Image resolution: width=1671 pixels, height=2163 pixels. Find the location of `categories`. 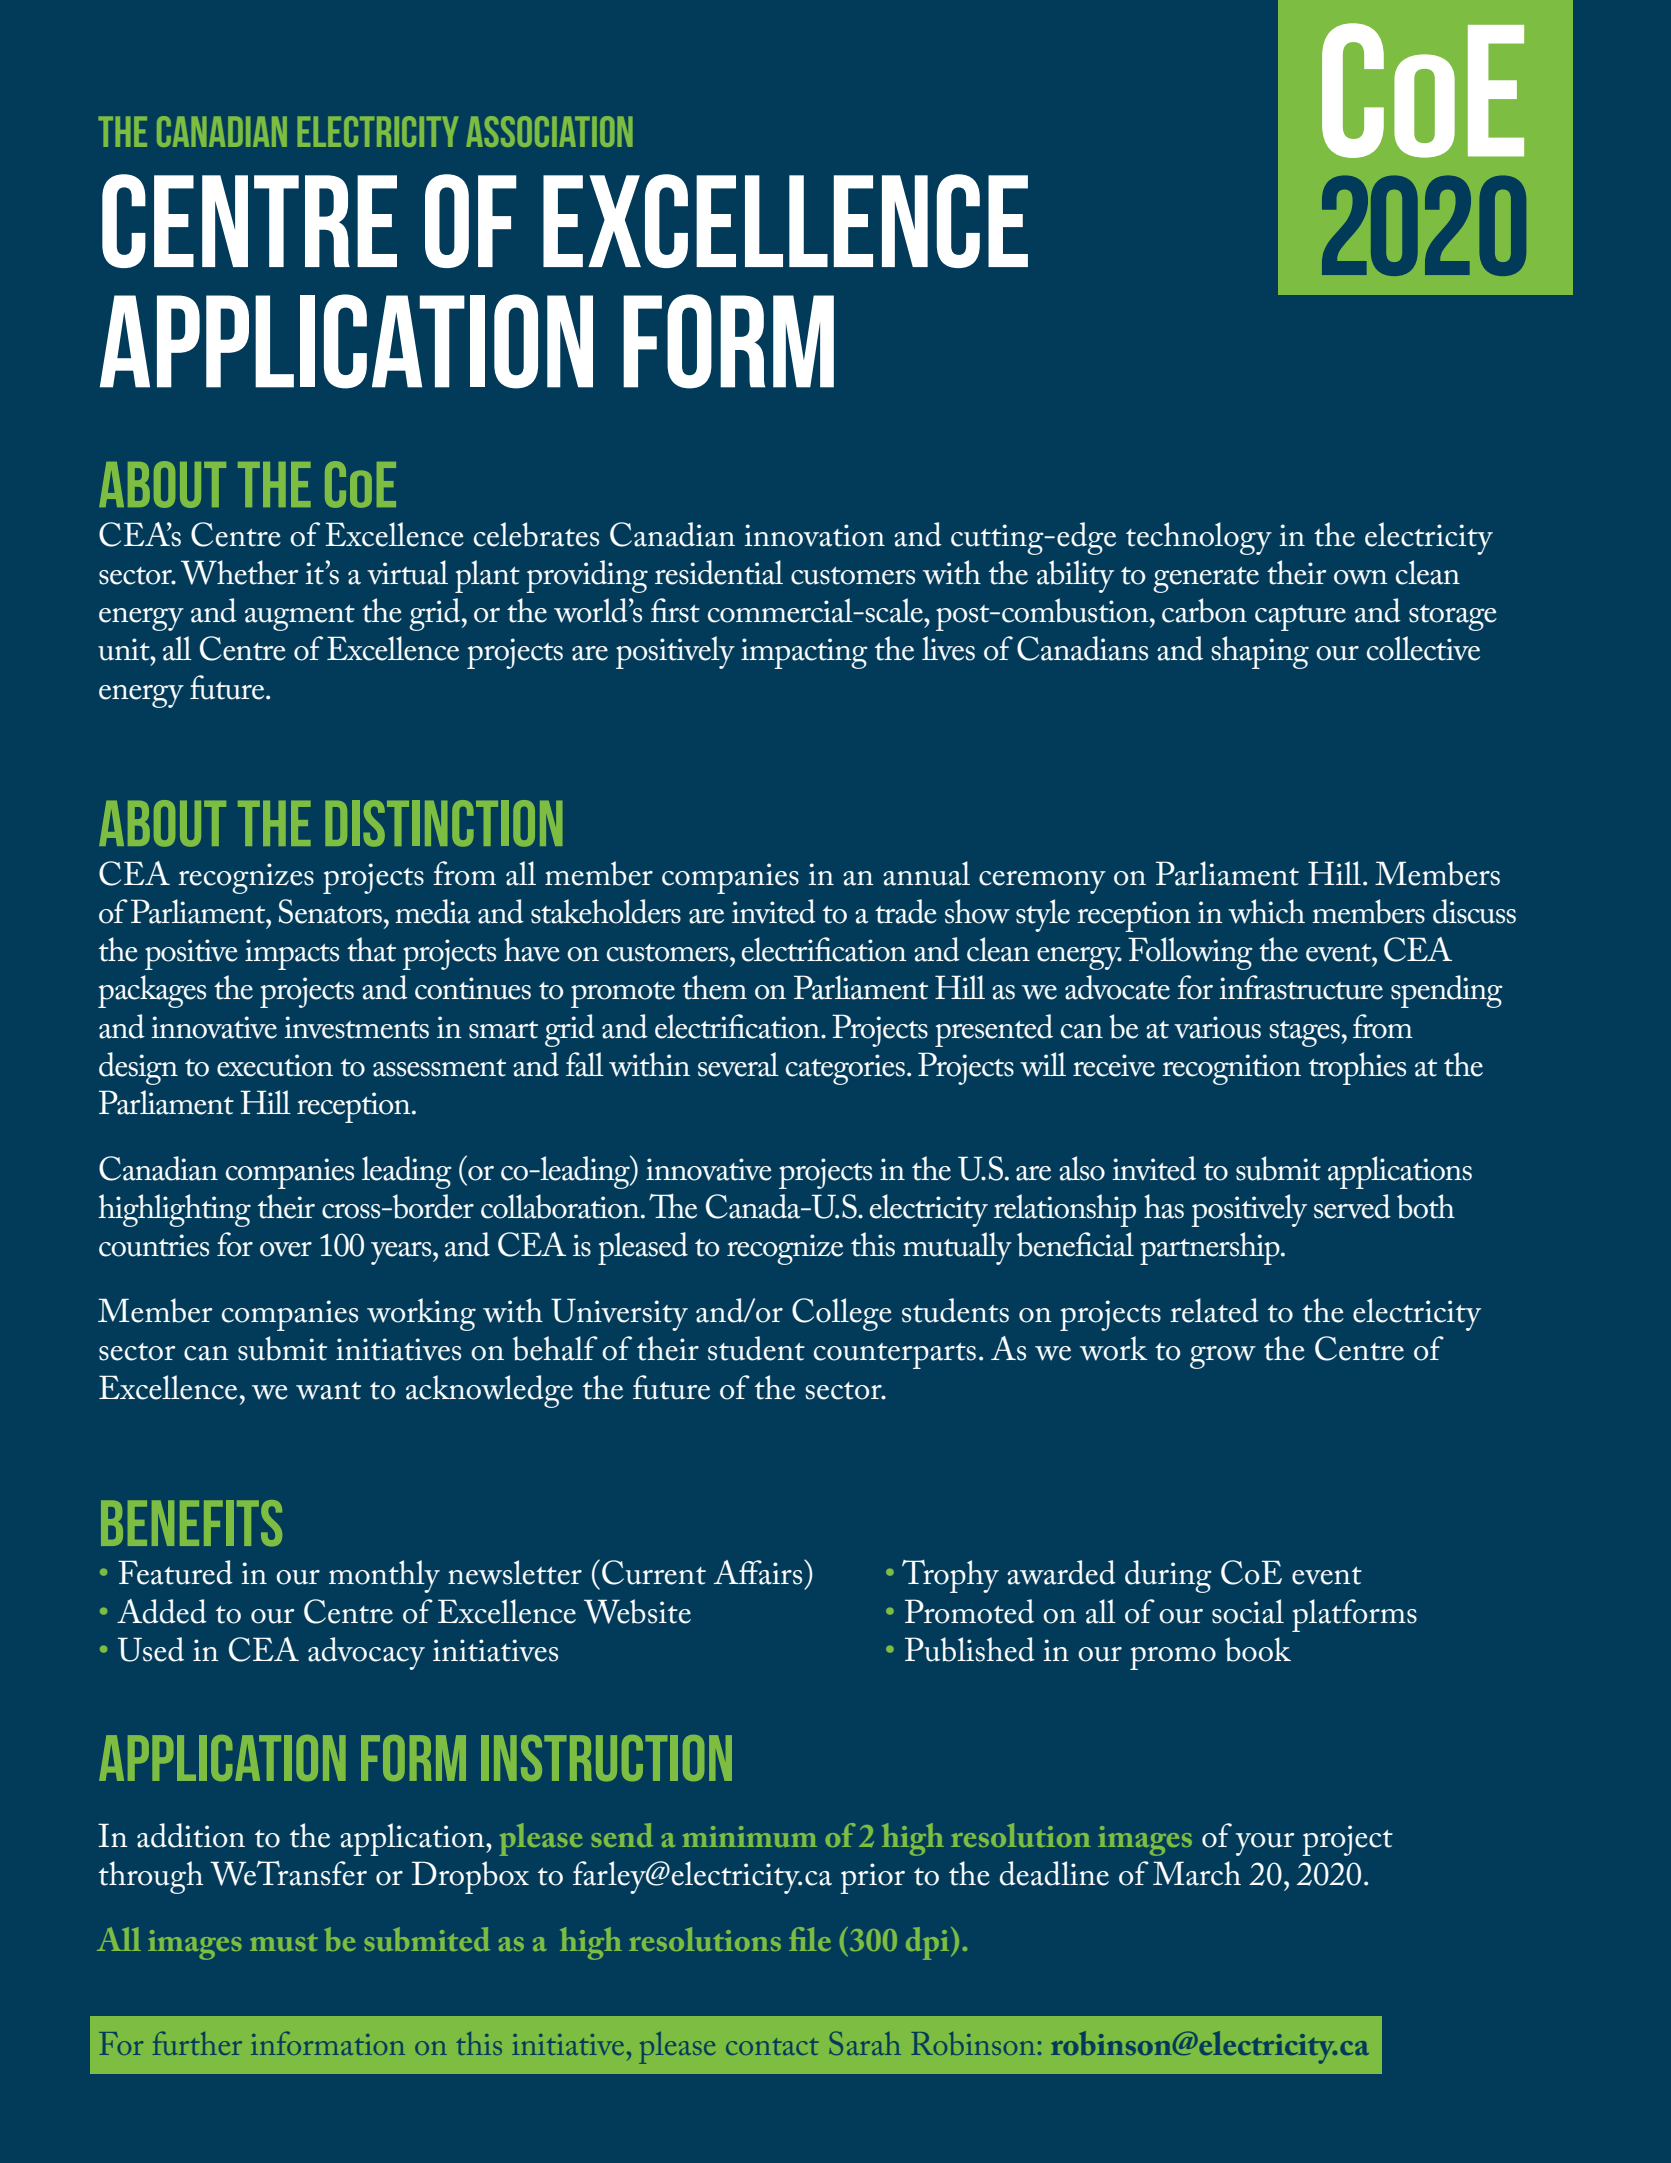

categories is located at coordinates (845, 1069).
